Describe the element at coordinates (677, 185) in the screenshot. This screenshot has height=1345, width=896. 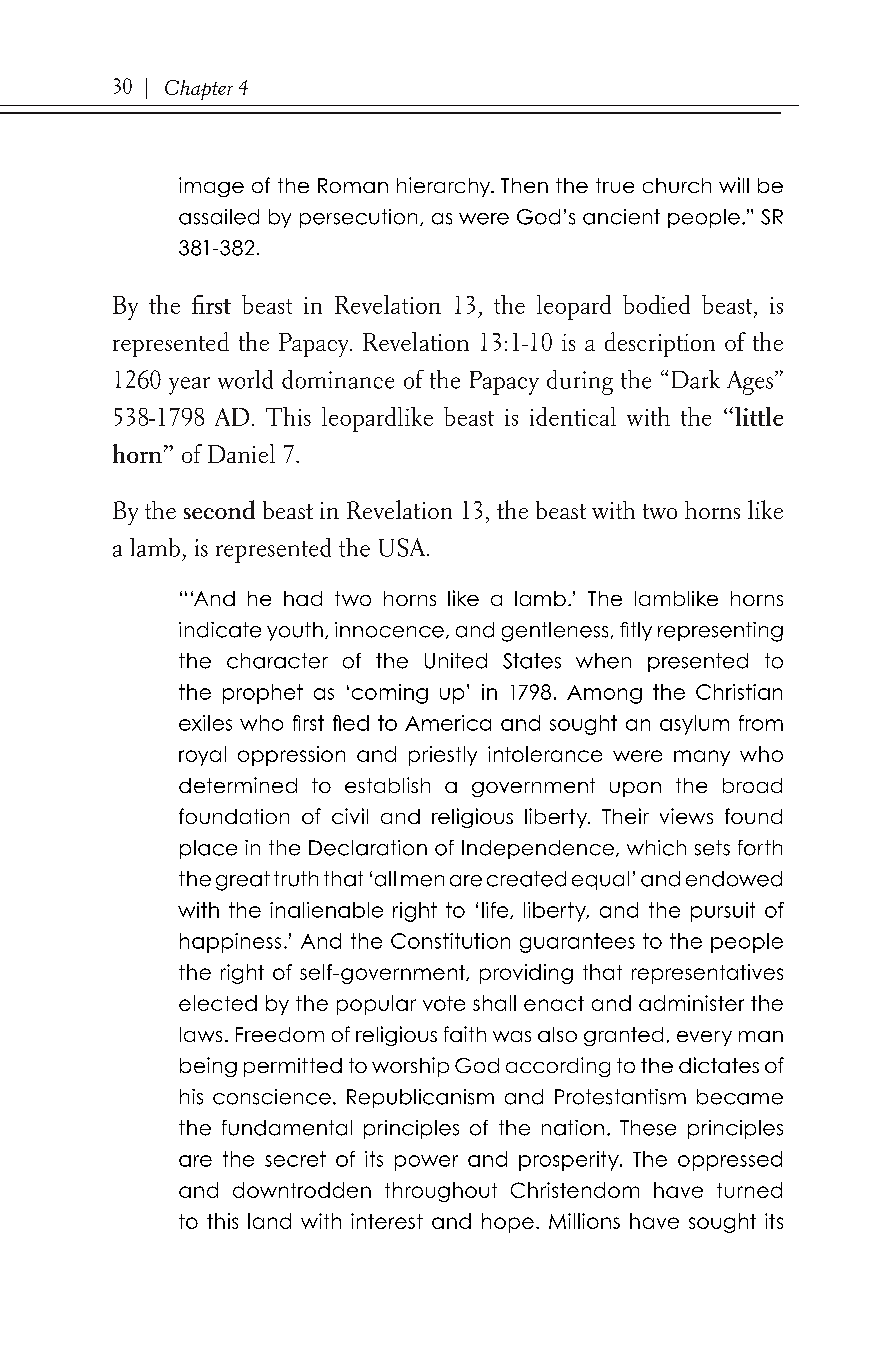
I see `church` at that location.
